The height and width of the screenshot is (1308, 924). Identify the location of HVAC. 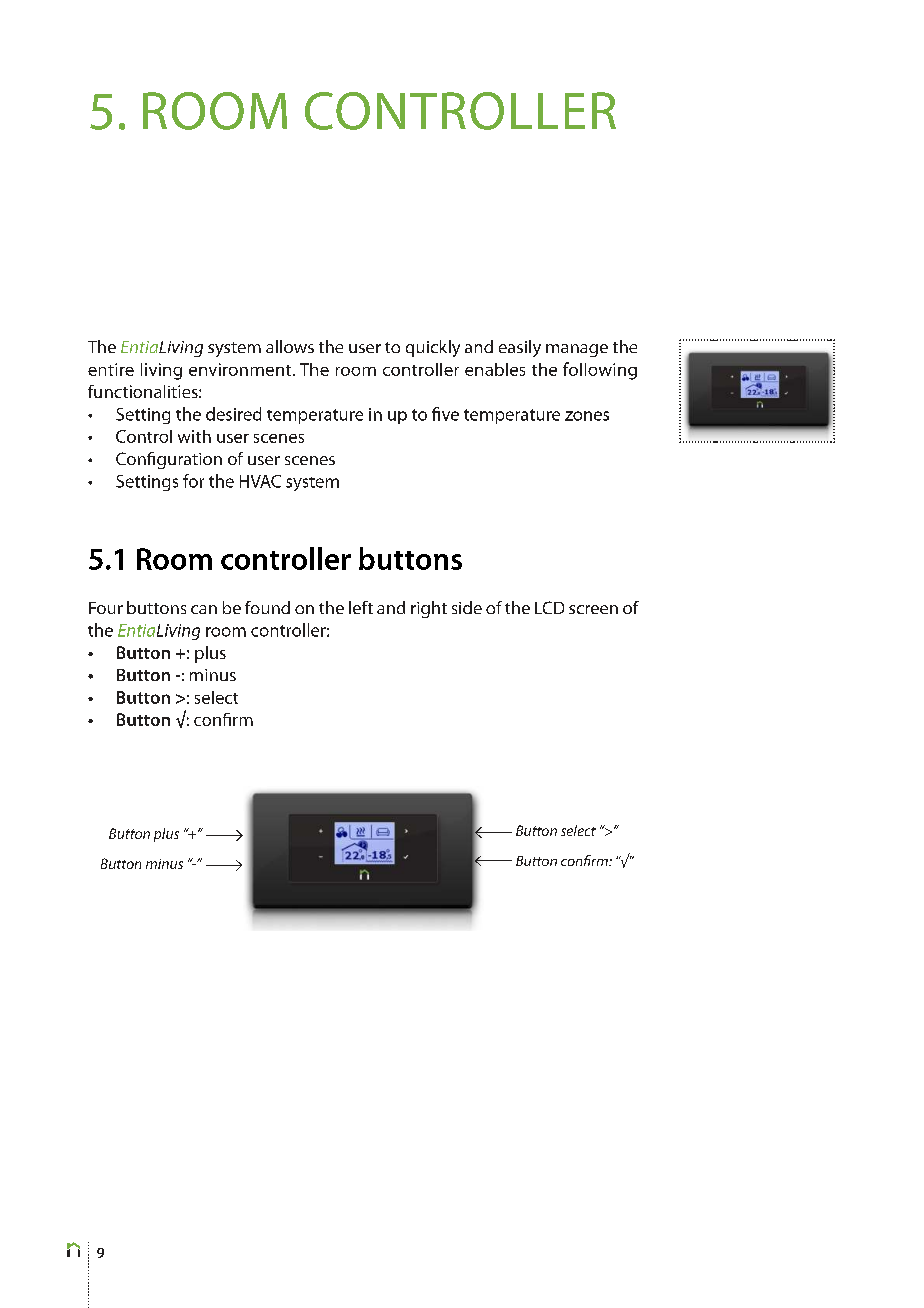
(260, 481).
